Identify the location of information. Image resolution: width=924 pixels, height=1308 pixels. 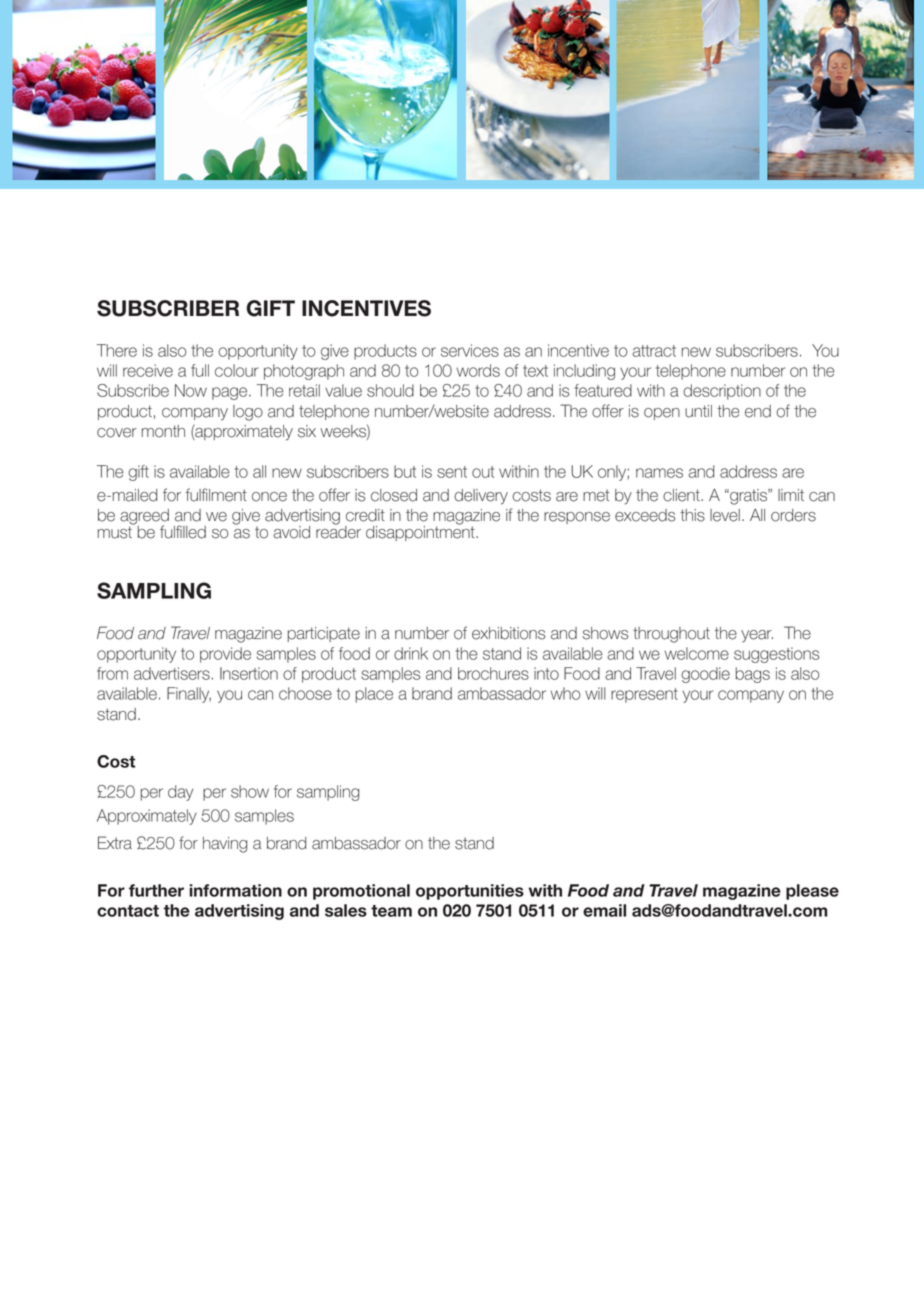
(235, 890).
